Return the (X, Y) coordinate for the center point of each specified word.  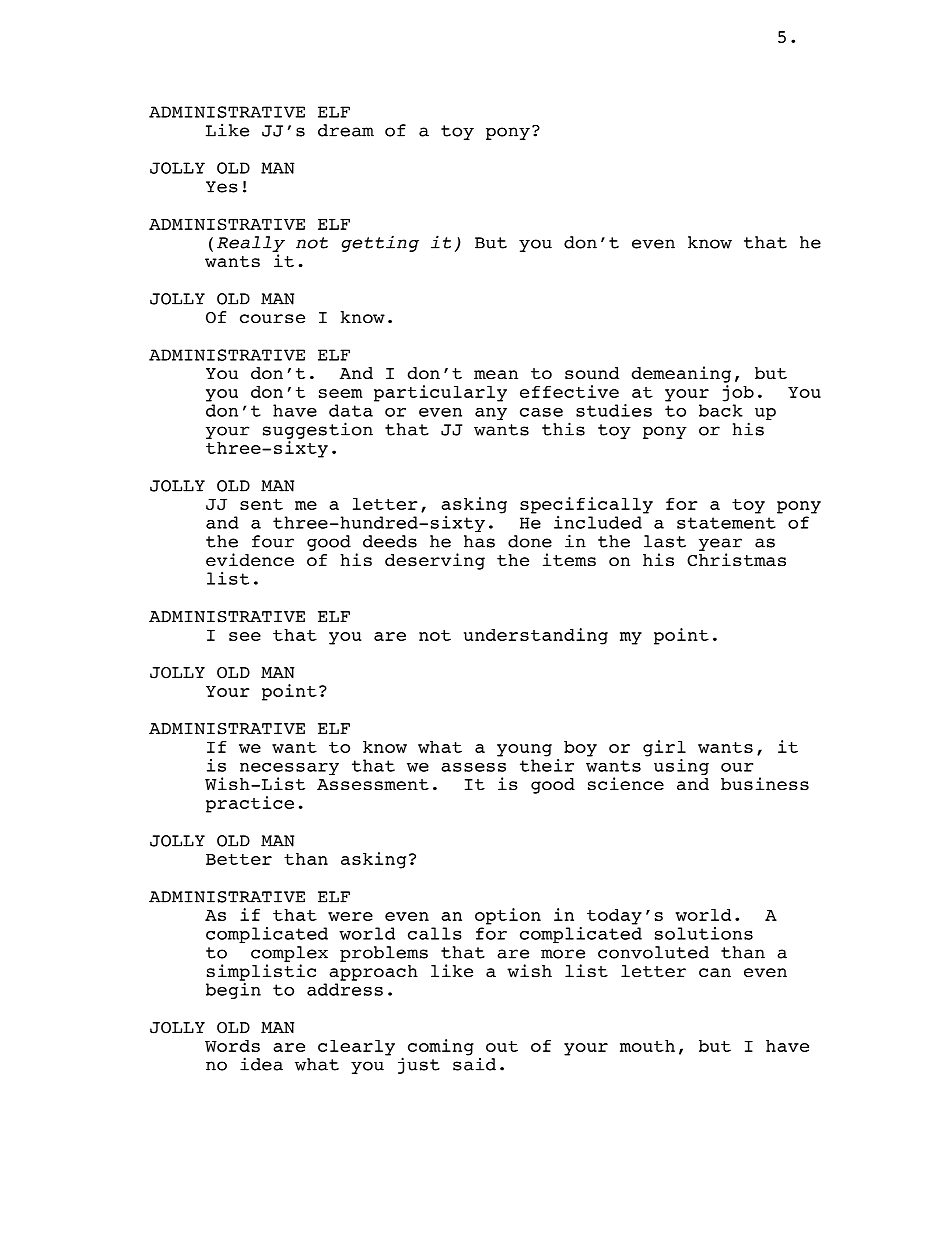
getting (380, 243)
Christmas (736, 560)
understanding (536, 636)
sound (592, 373)
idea (261, 1064)
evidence (250, 560)
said (474, 1063)
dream (346, 130)
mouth (647, 1046)
